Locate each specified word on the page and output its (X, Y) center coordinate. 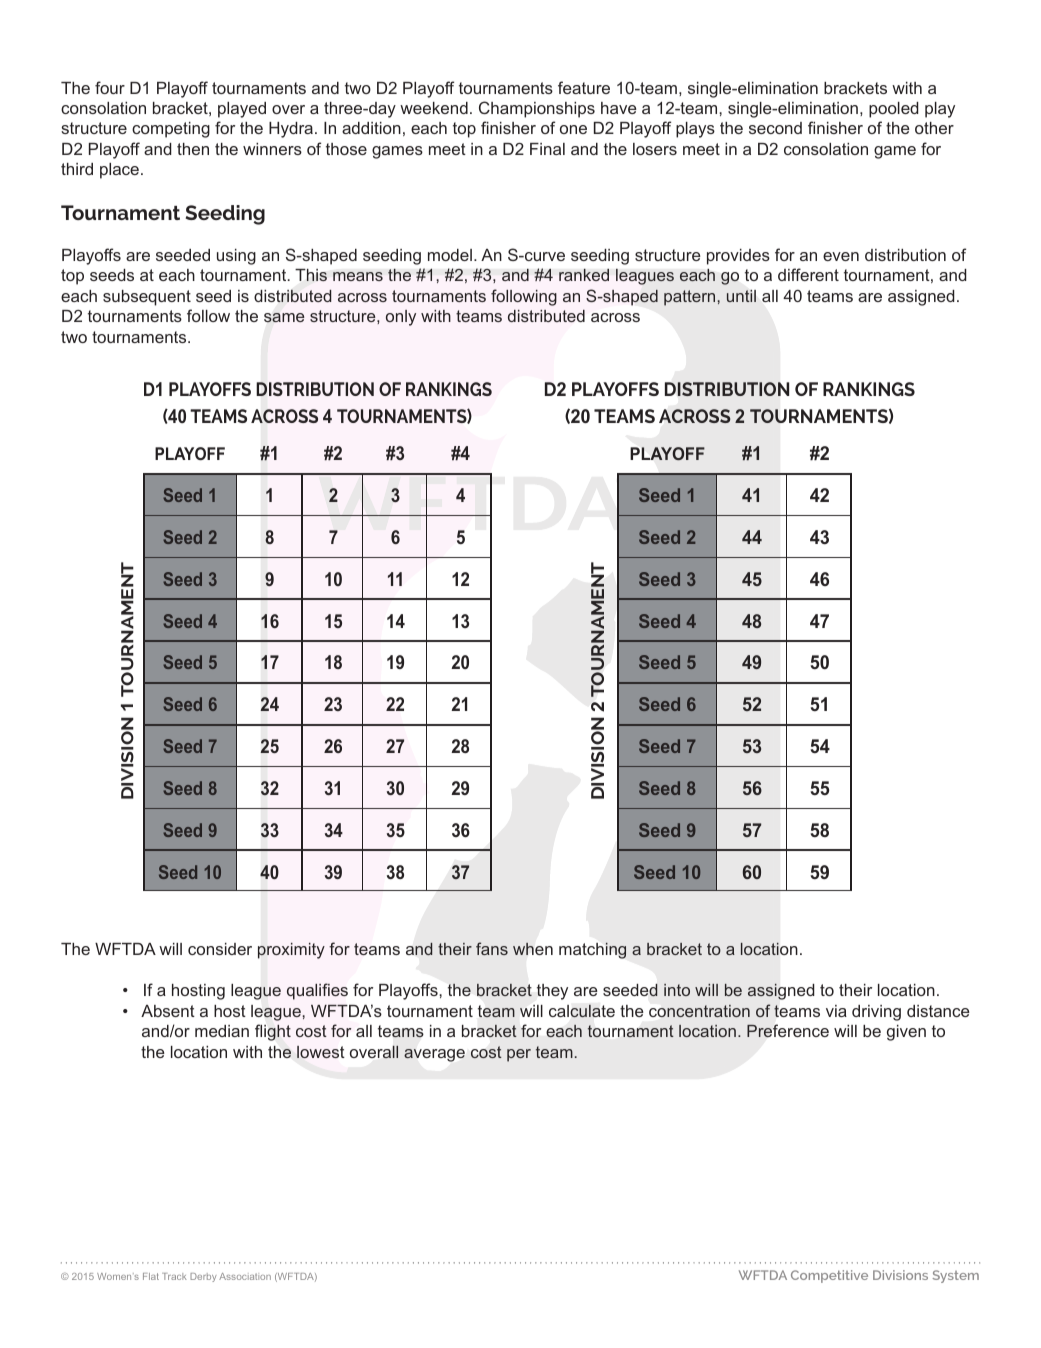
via (836, 1011)
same (284, 317)
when (533, 948)
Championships (537, 109)
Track (174, 1276)
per (519, 1055)
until (741, 296)
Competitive (829, 1276)
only (401, 318)
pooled (894, 110)
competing (171, 130)
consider (220, 949)
